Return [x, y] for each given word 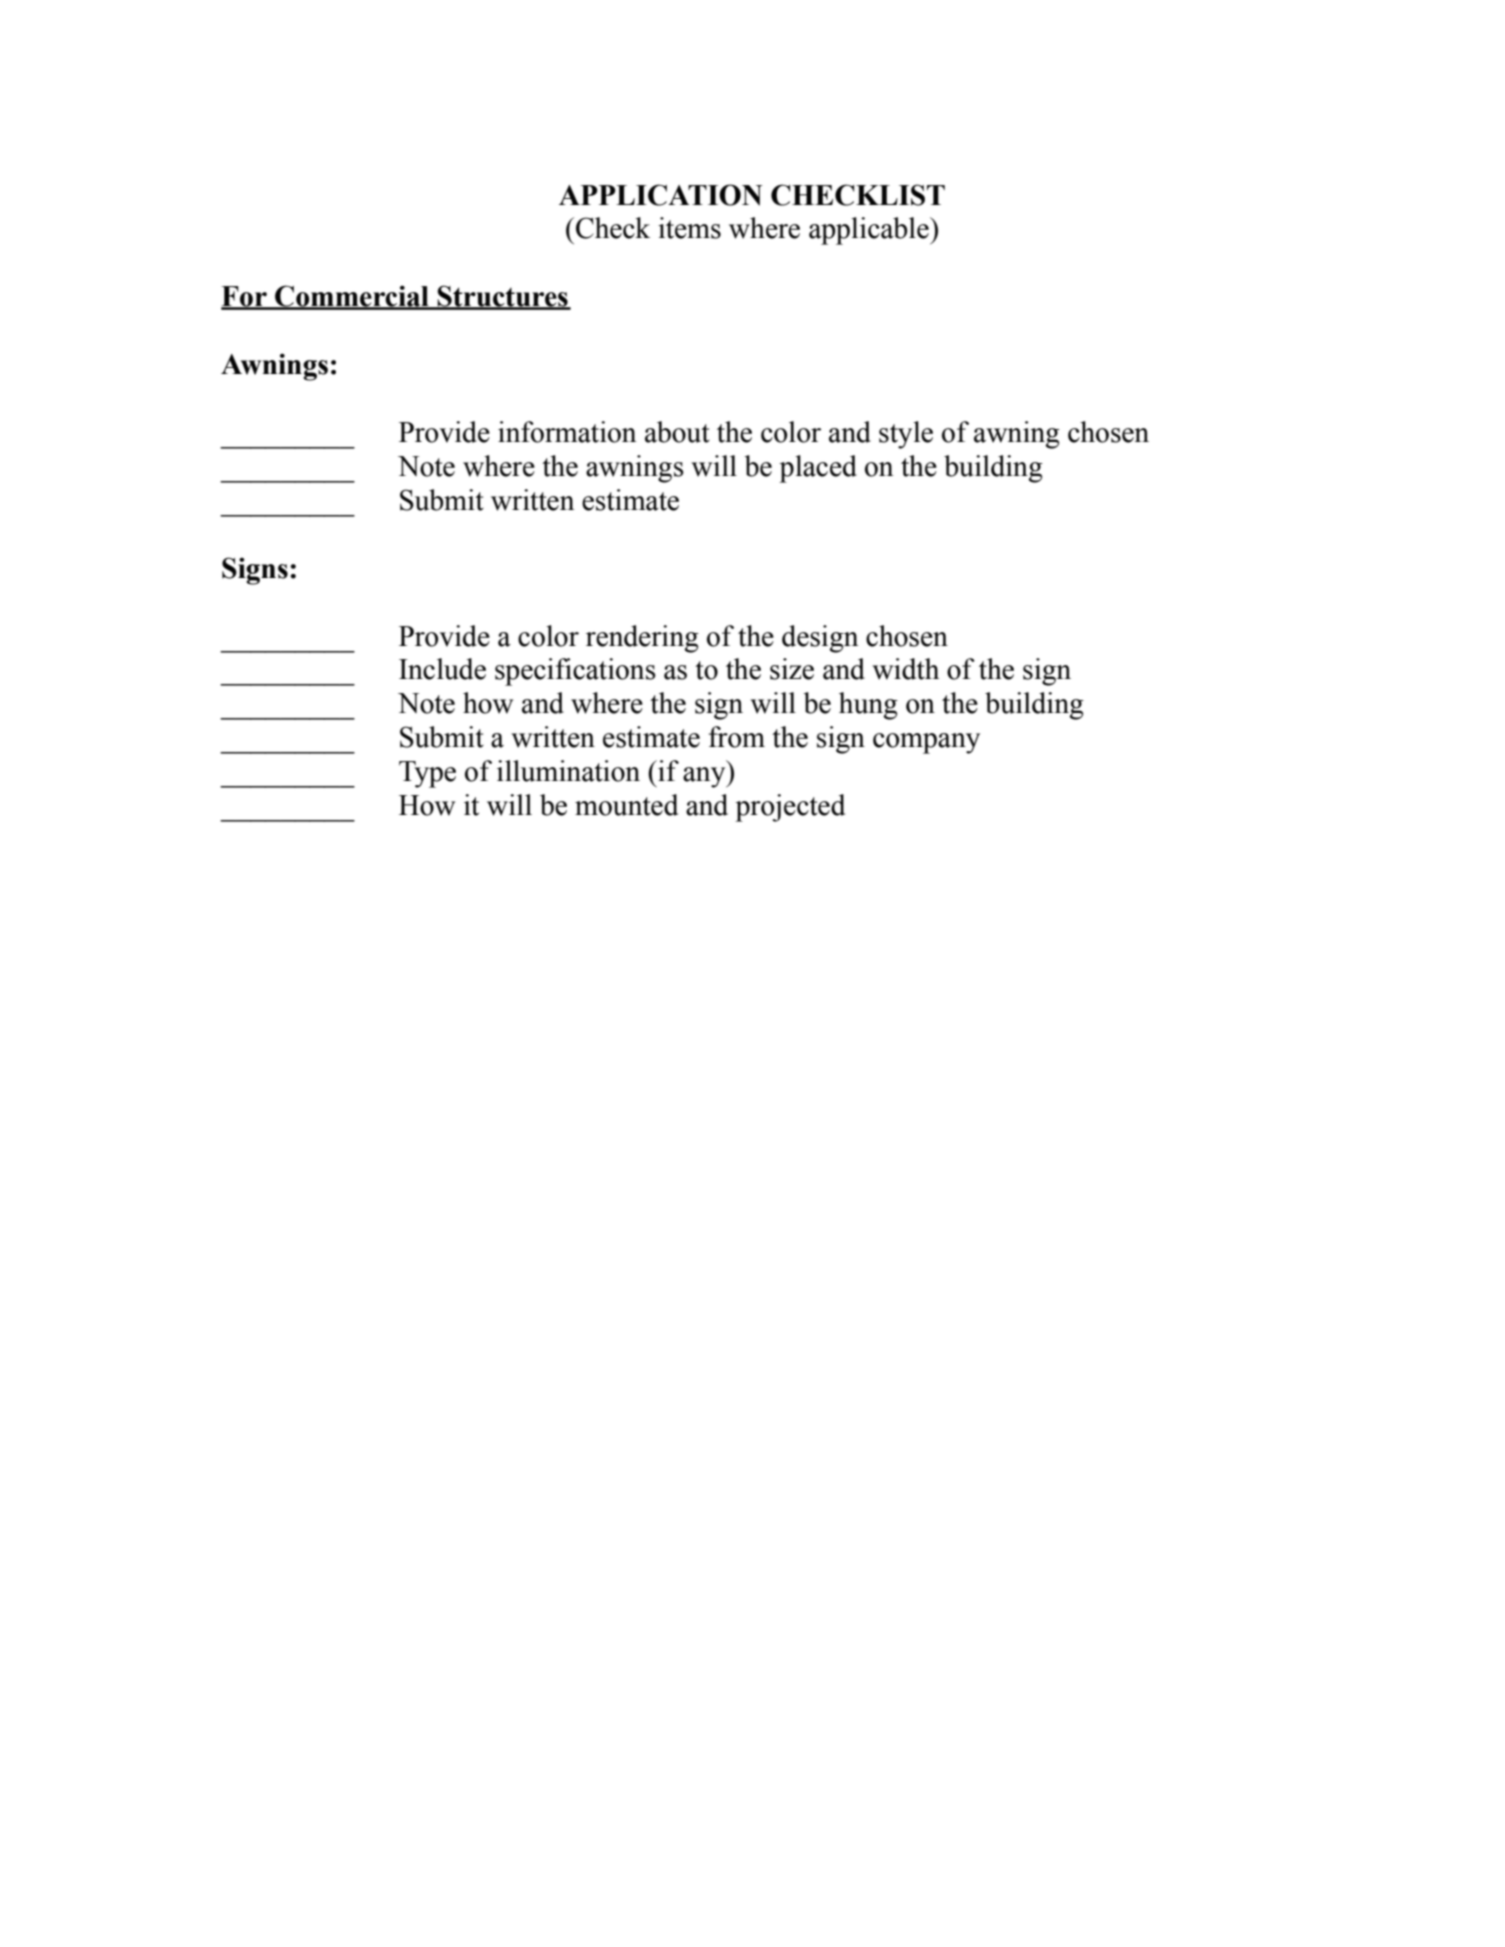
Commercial [352, 297]
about [677, 432]
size [792, 669]
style [906, 435]
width [905, 669]
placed [818, 469]
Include [442, 669]
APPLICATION [660, 195]
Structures [503, 297]
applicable [870, 231]
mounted [626, 805]
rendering [642, 639]
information [567, 432]
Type [427, 774]
